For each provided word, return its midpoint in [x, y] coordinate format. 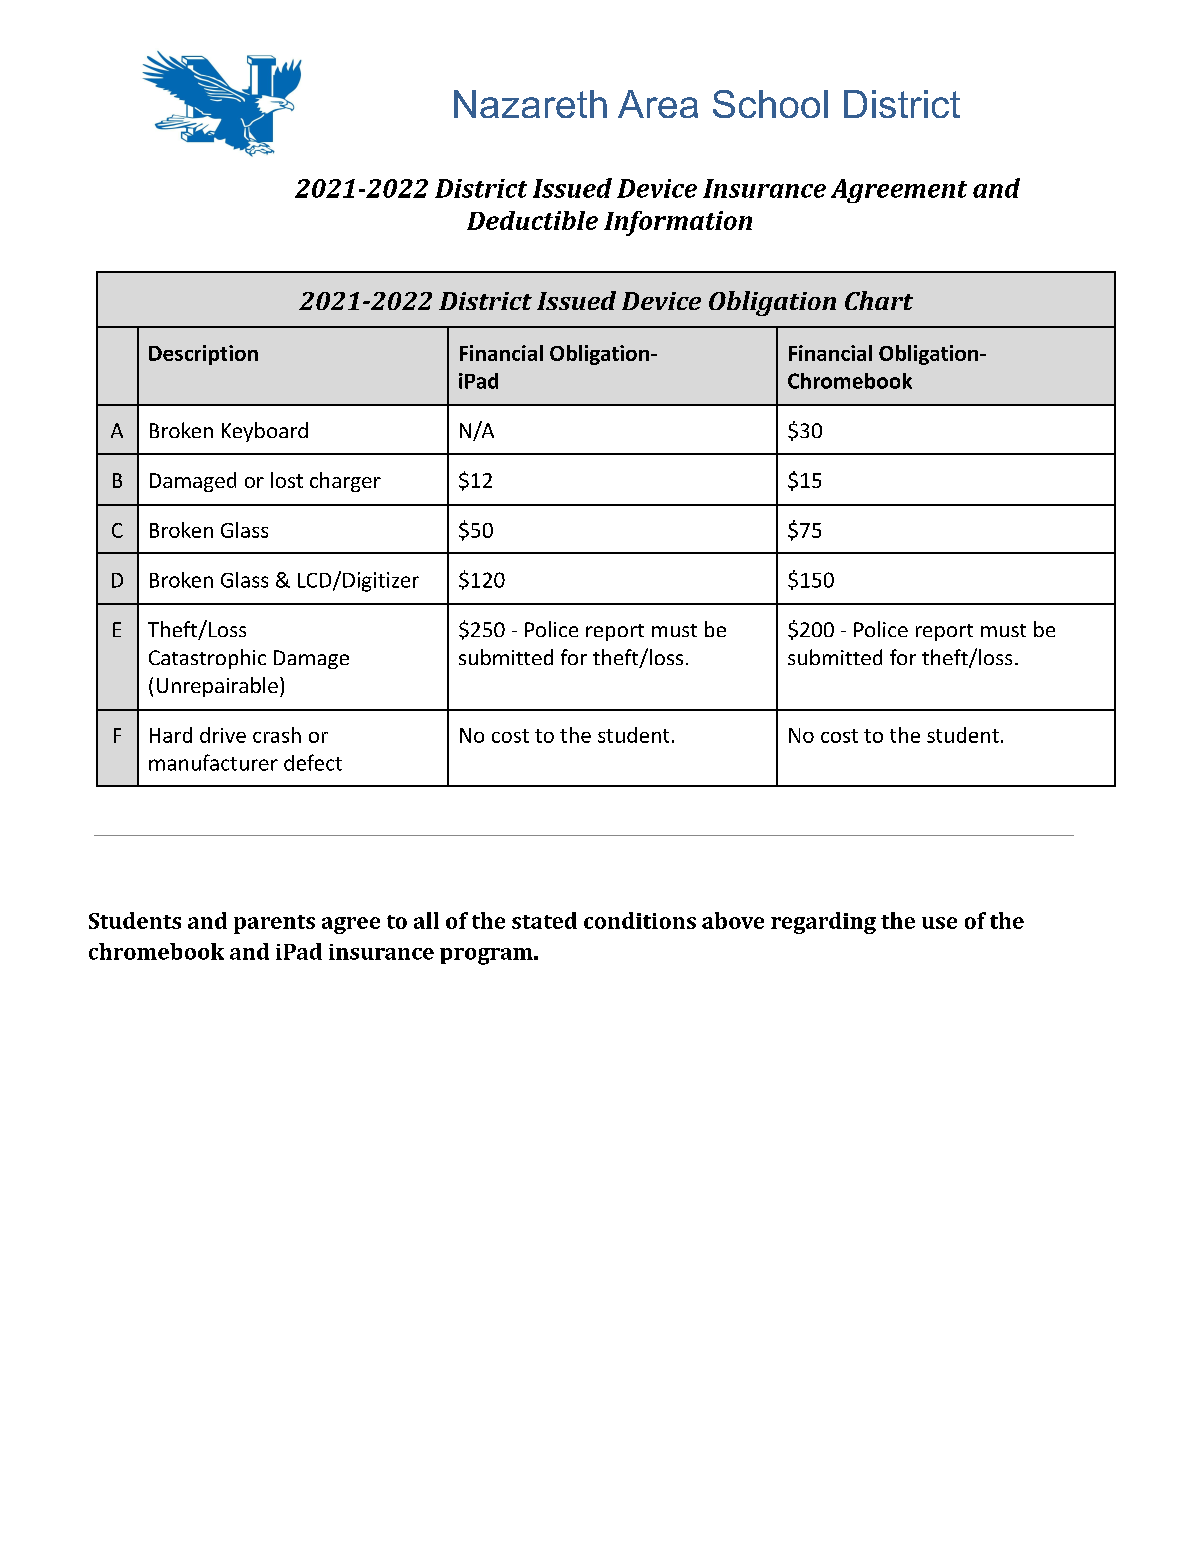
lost [287, 480]
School [770, 104]
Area [658, 104]
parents [274, 924]
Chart [879, 300]
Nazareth [530, 104]
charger [345, 482]
